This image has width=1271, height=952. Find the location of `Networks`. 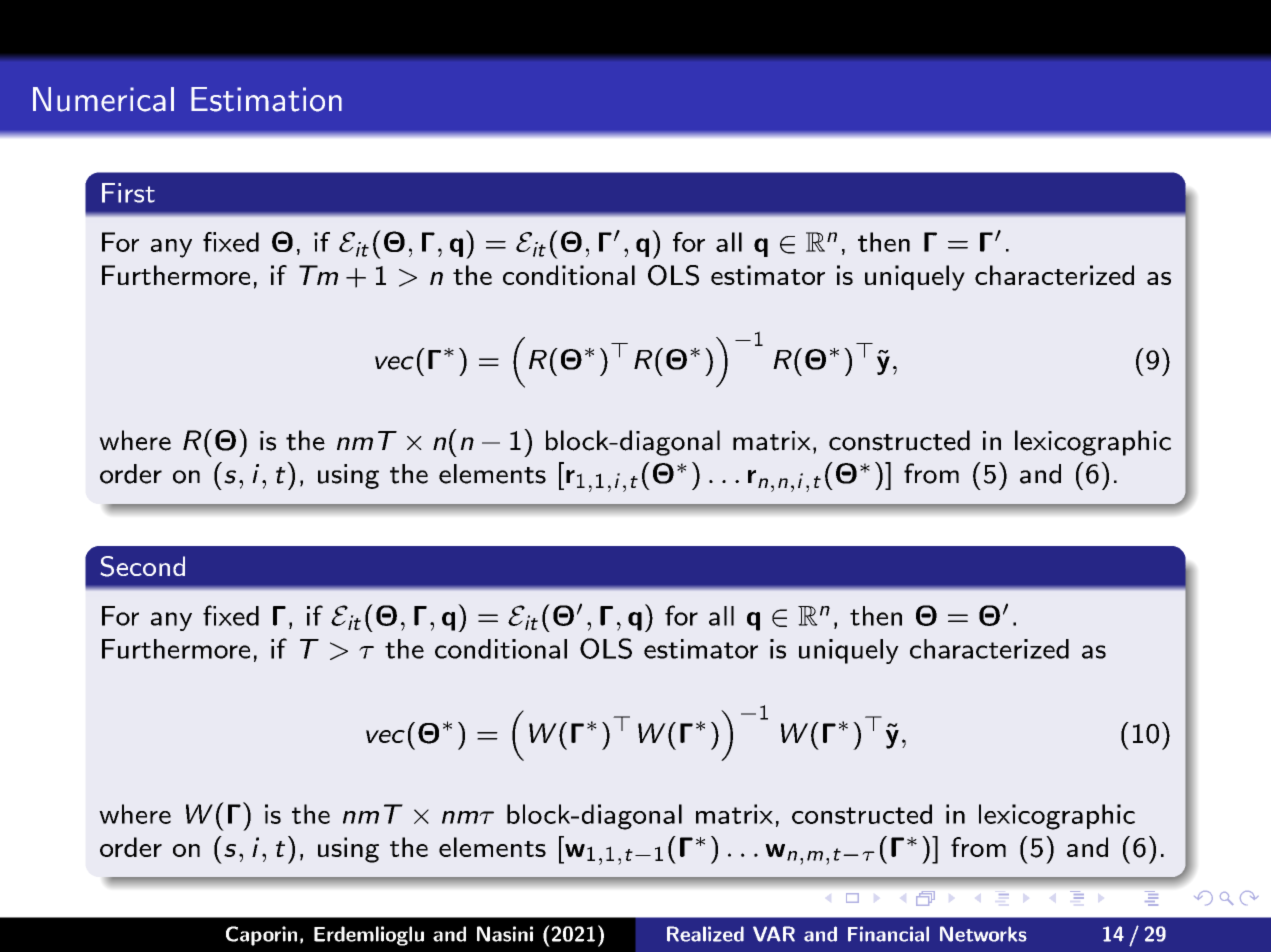

Networks is located at coordinates (983, 934).
